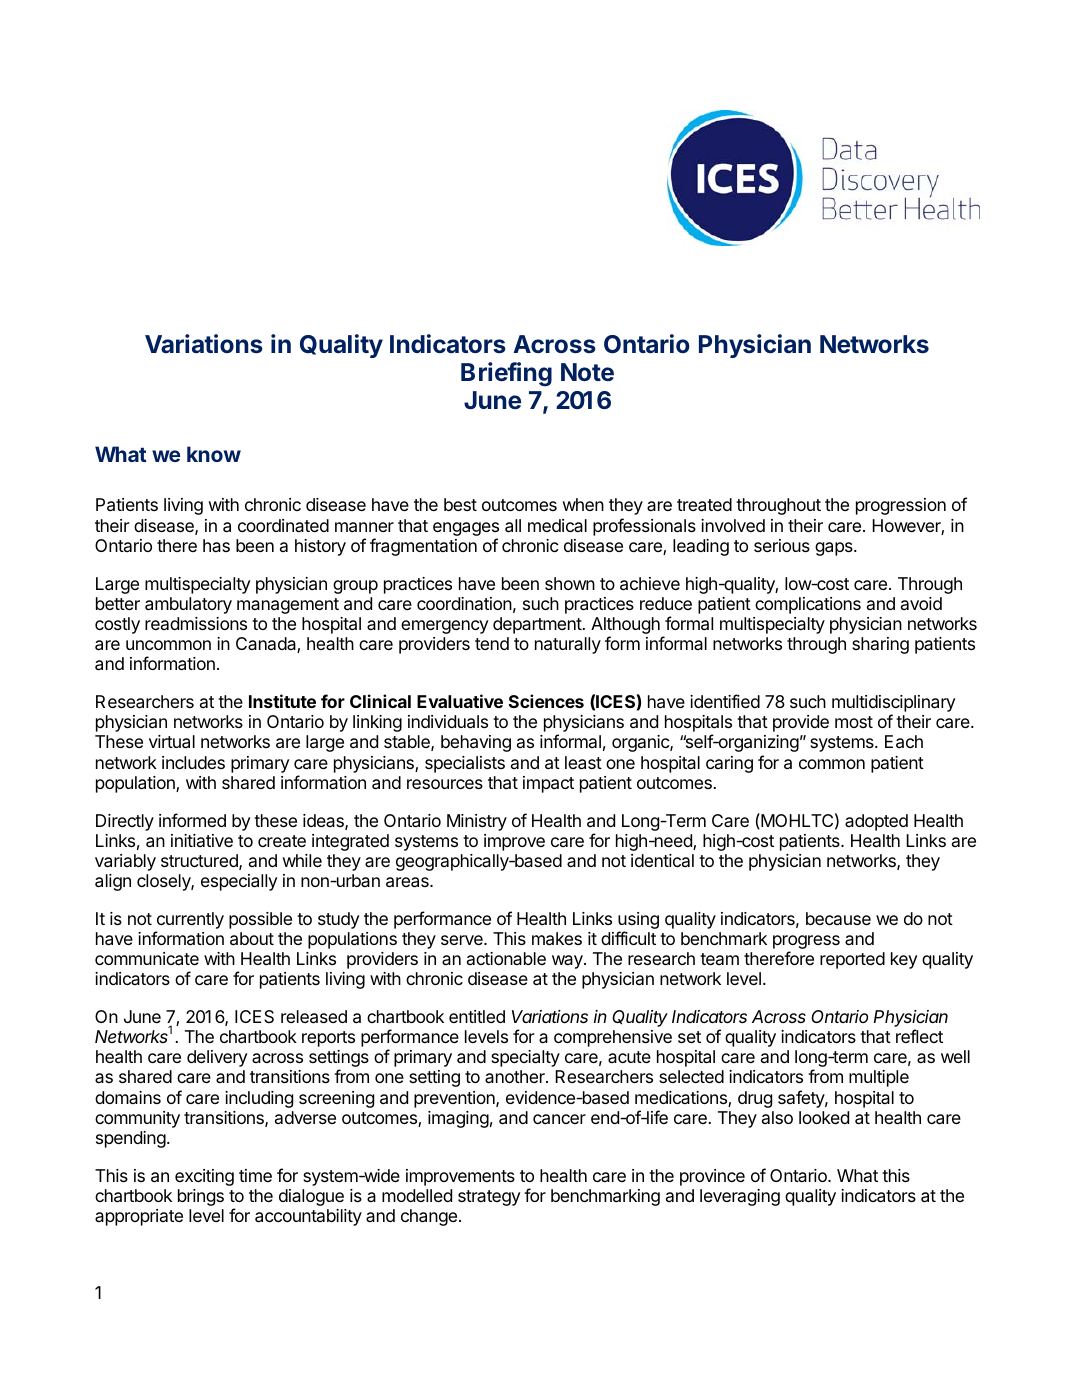 This screenshot has width=1074, height=1390. What do you see at coordinates (506, 374) in the screenshot?
I see `Briefing` at bounding box center [506, 374].
